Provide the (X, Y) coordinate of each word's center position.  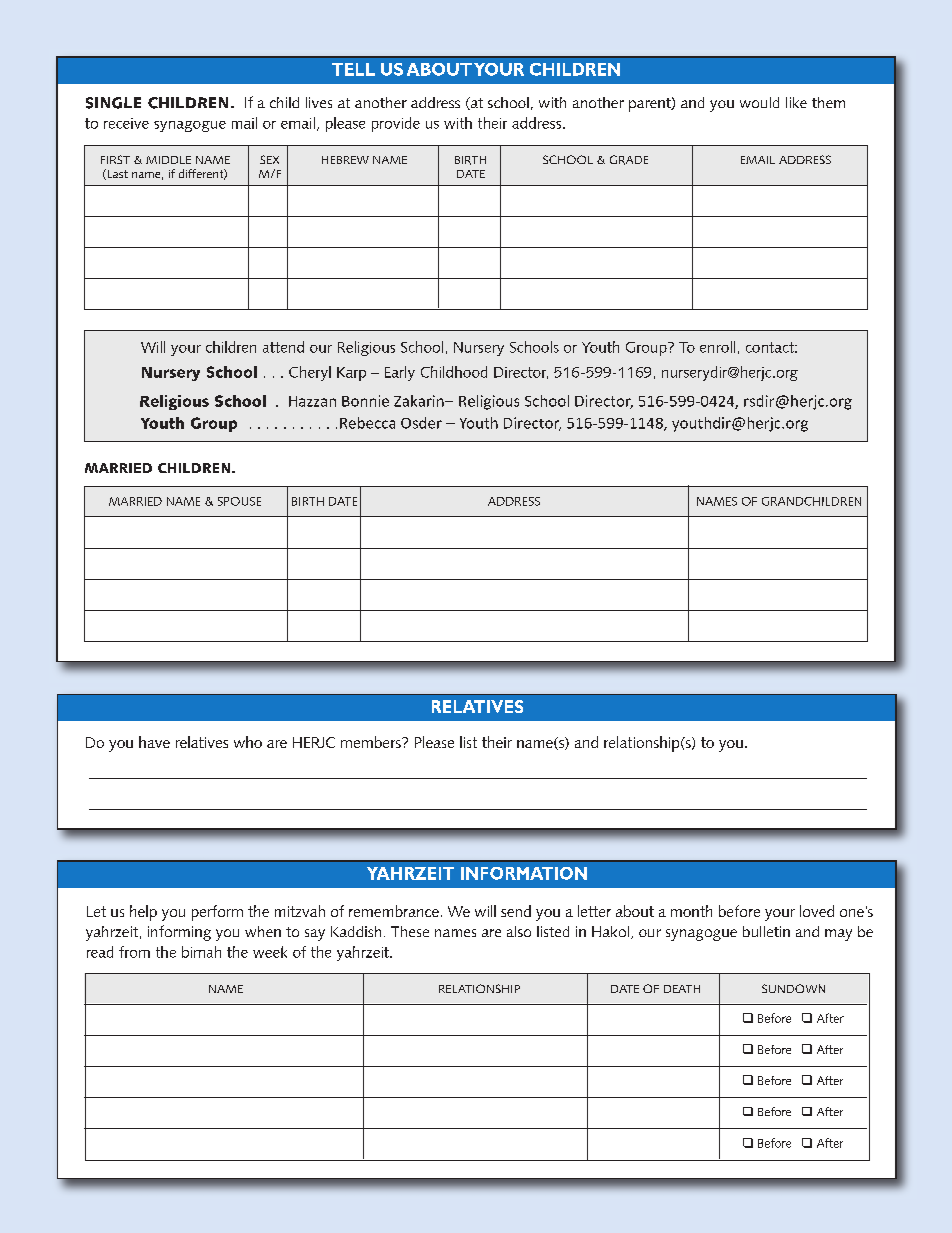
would (759, 102)
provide (396, 124)
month (691, 911)
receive (126, 123)
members (372, 742)
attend (283, 347)
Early (400, 373)
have (154, 742)
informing (179, 933)
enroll (717, 347)
